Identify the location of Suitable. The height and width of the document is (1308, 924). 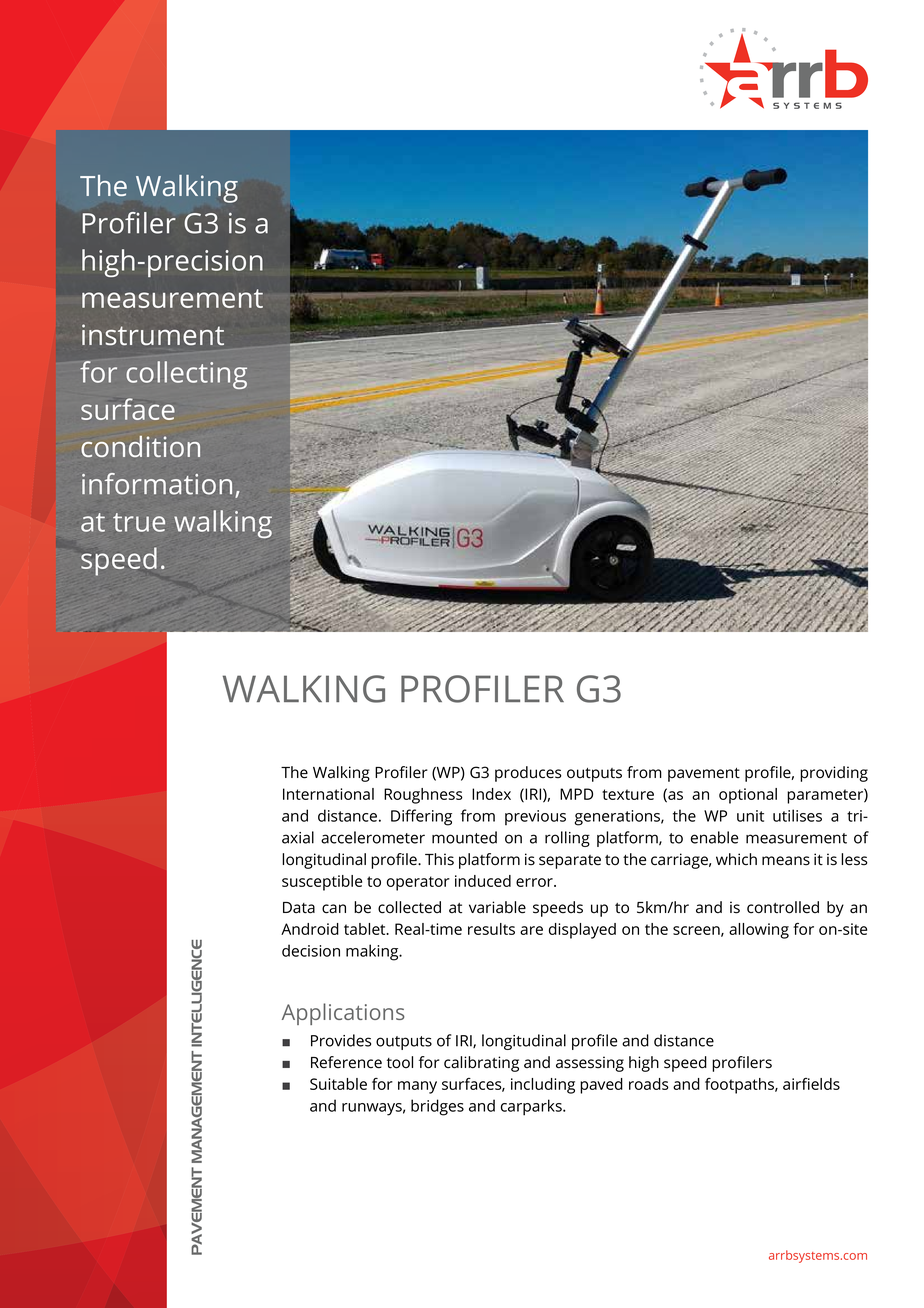
(338, 1084).
